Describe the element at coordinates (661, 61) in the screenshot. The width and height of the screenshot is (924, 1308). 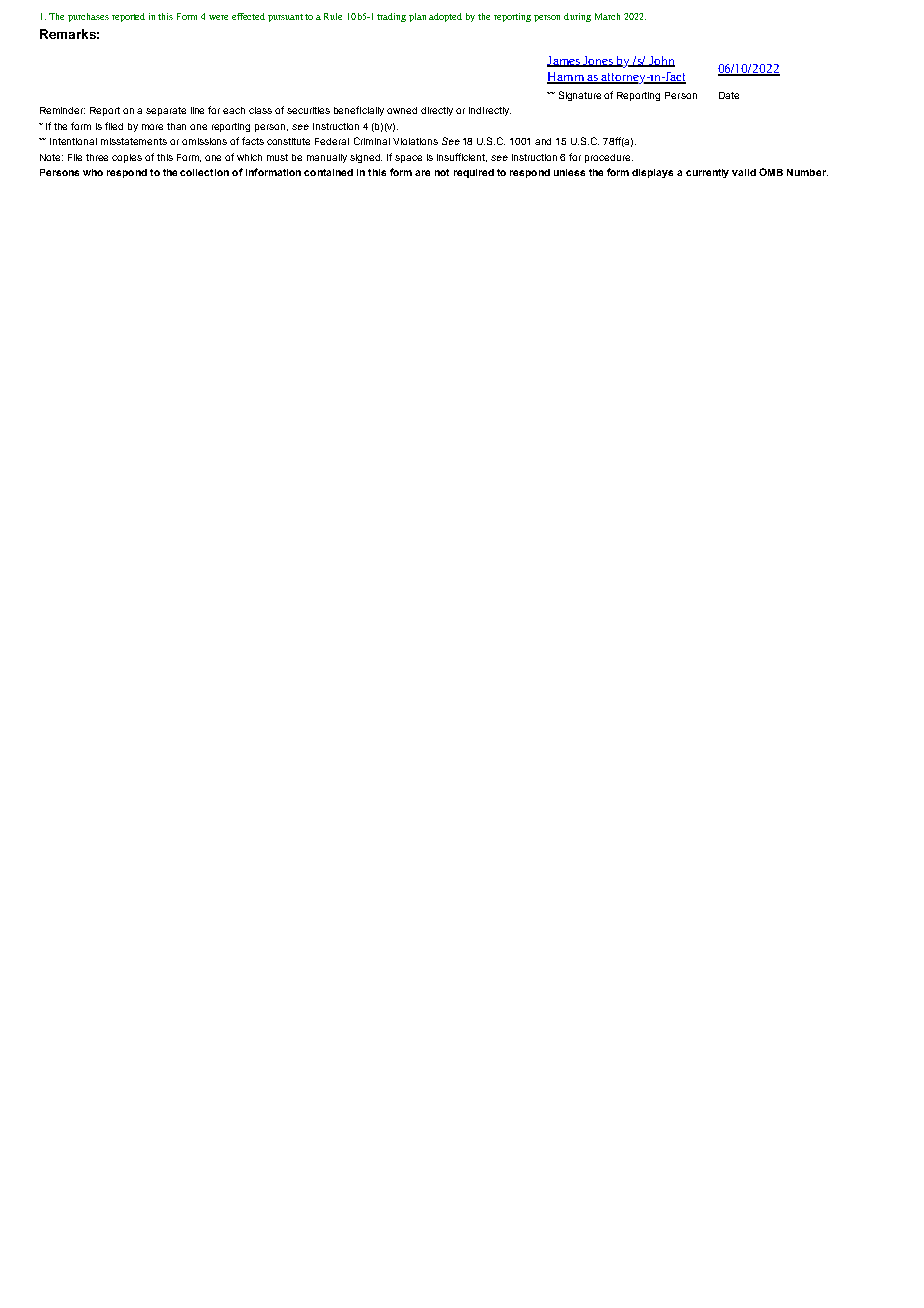
I see `John` at that location.
